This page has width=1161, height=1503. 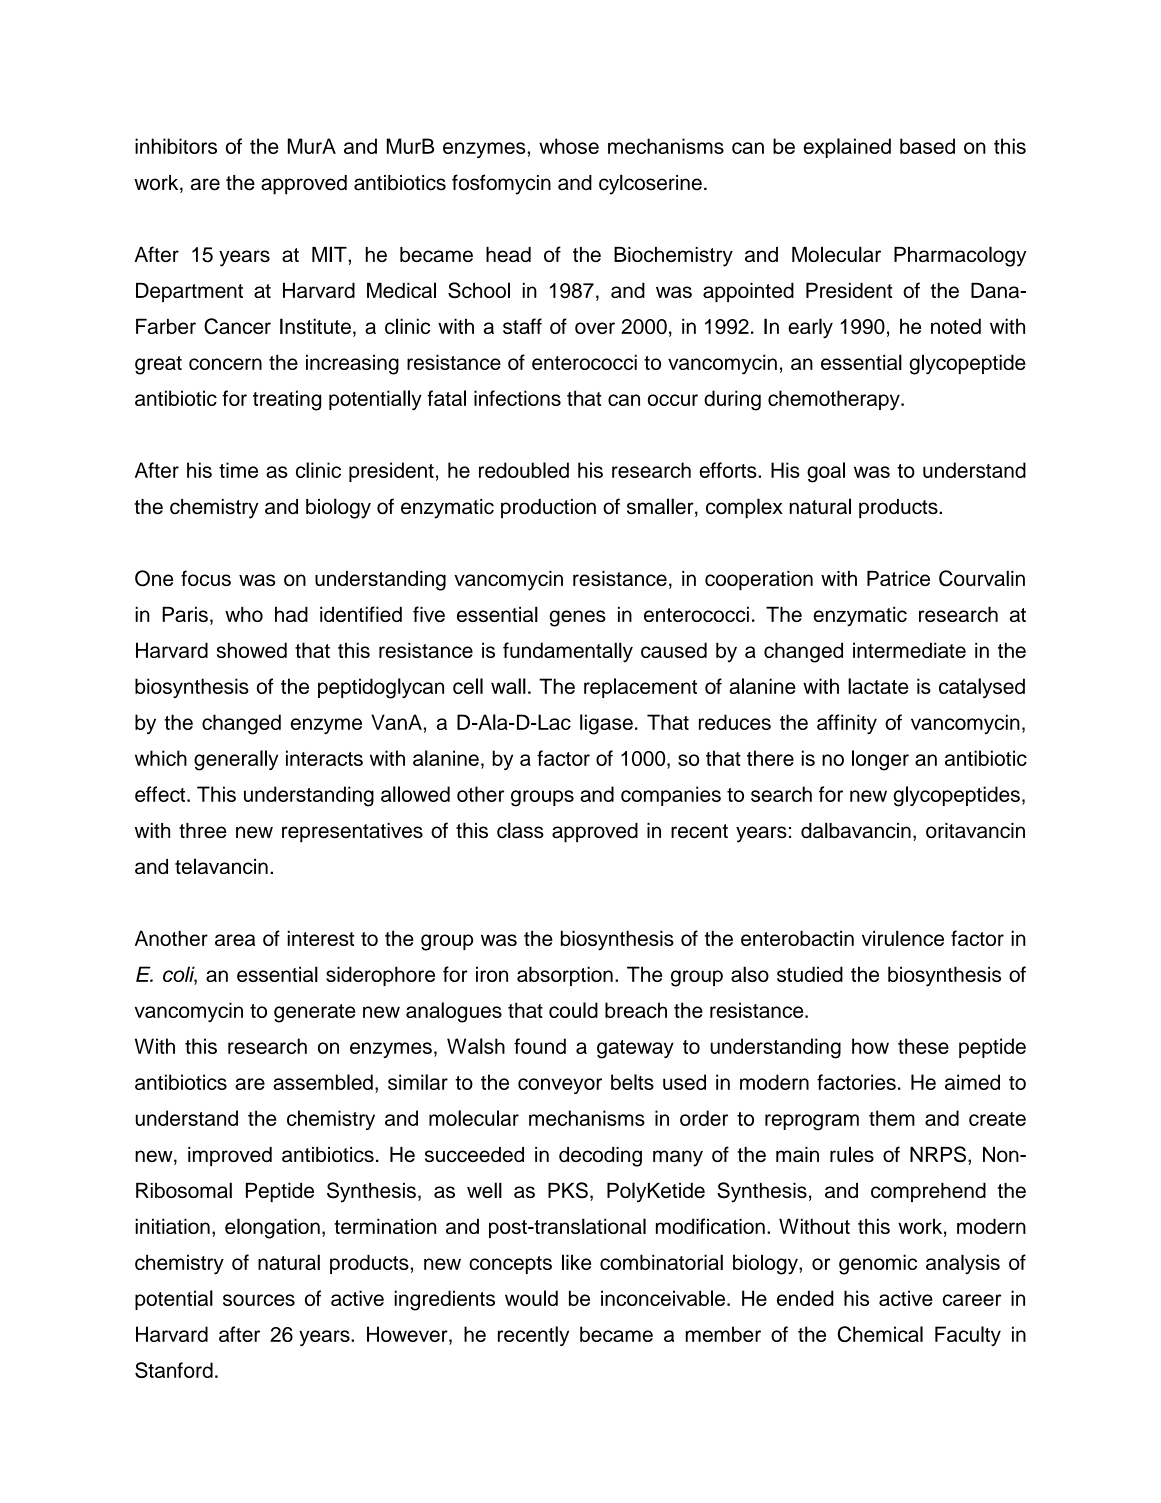 What do you see at coordinates (531, 1298) in the page?
I see `would` at bounding box center [531, 1298].
